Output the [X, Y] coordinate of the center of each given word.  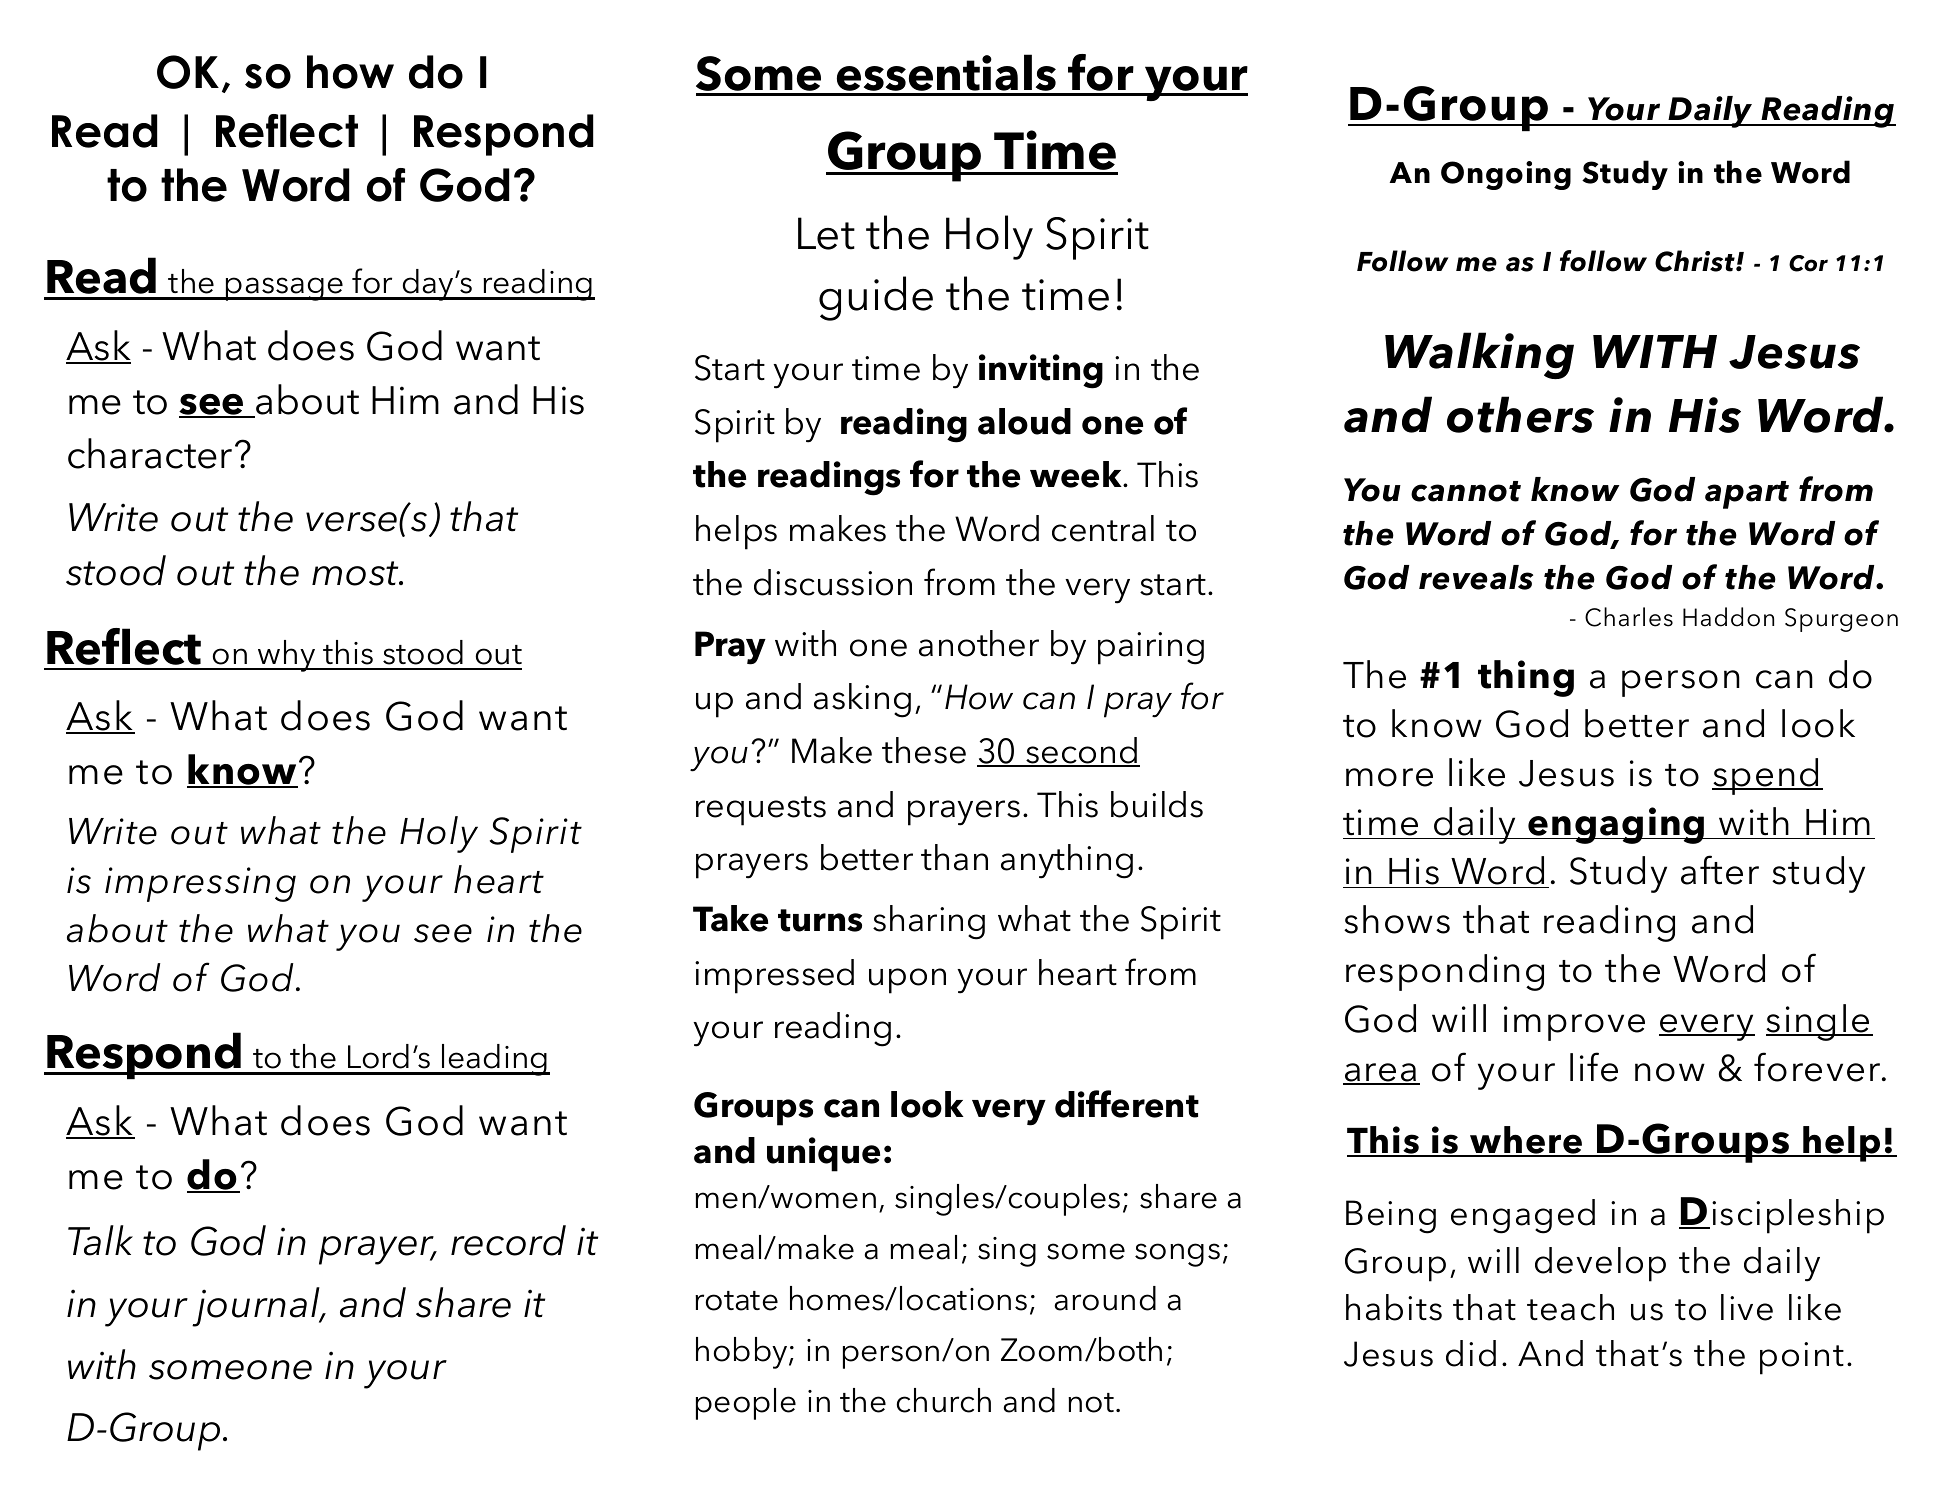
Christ [1696, 261]
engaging [1617, 825]
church [944, 1400]
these [924, 750]
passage [285, 289]
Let [826, 233]
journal [257, 1307]
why [287, 656]
